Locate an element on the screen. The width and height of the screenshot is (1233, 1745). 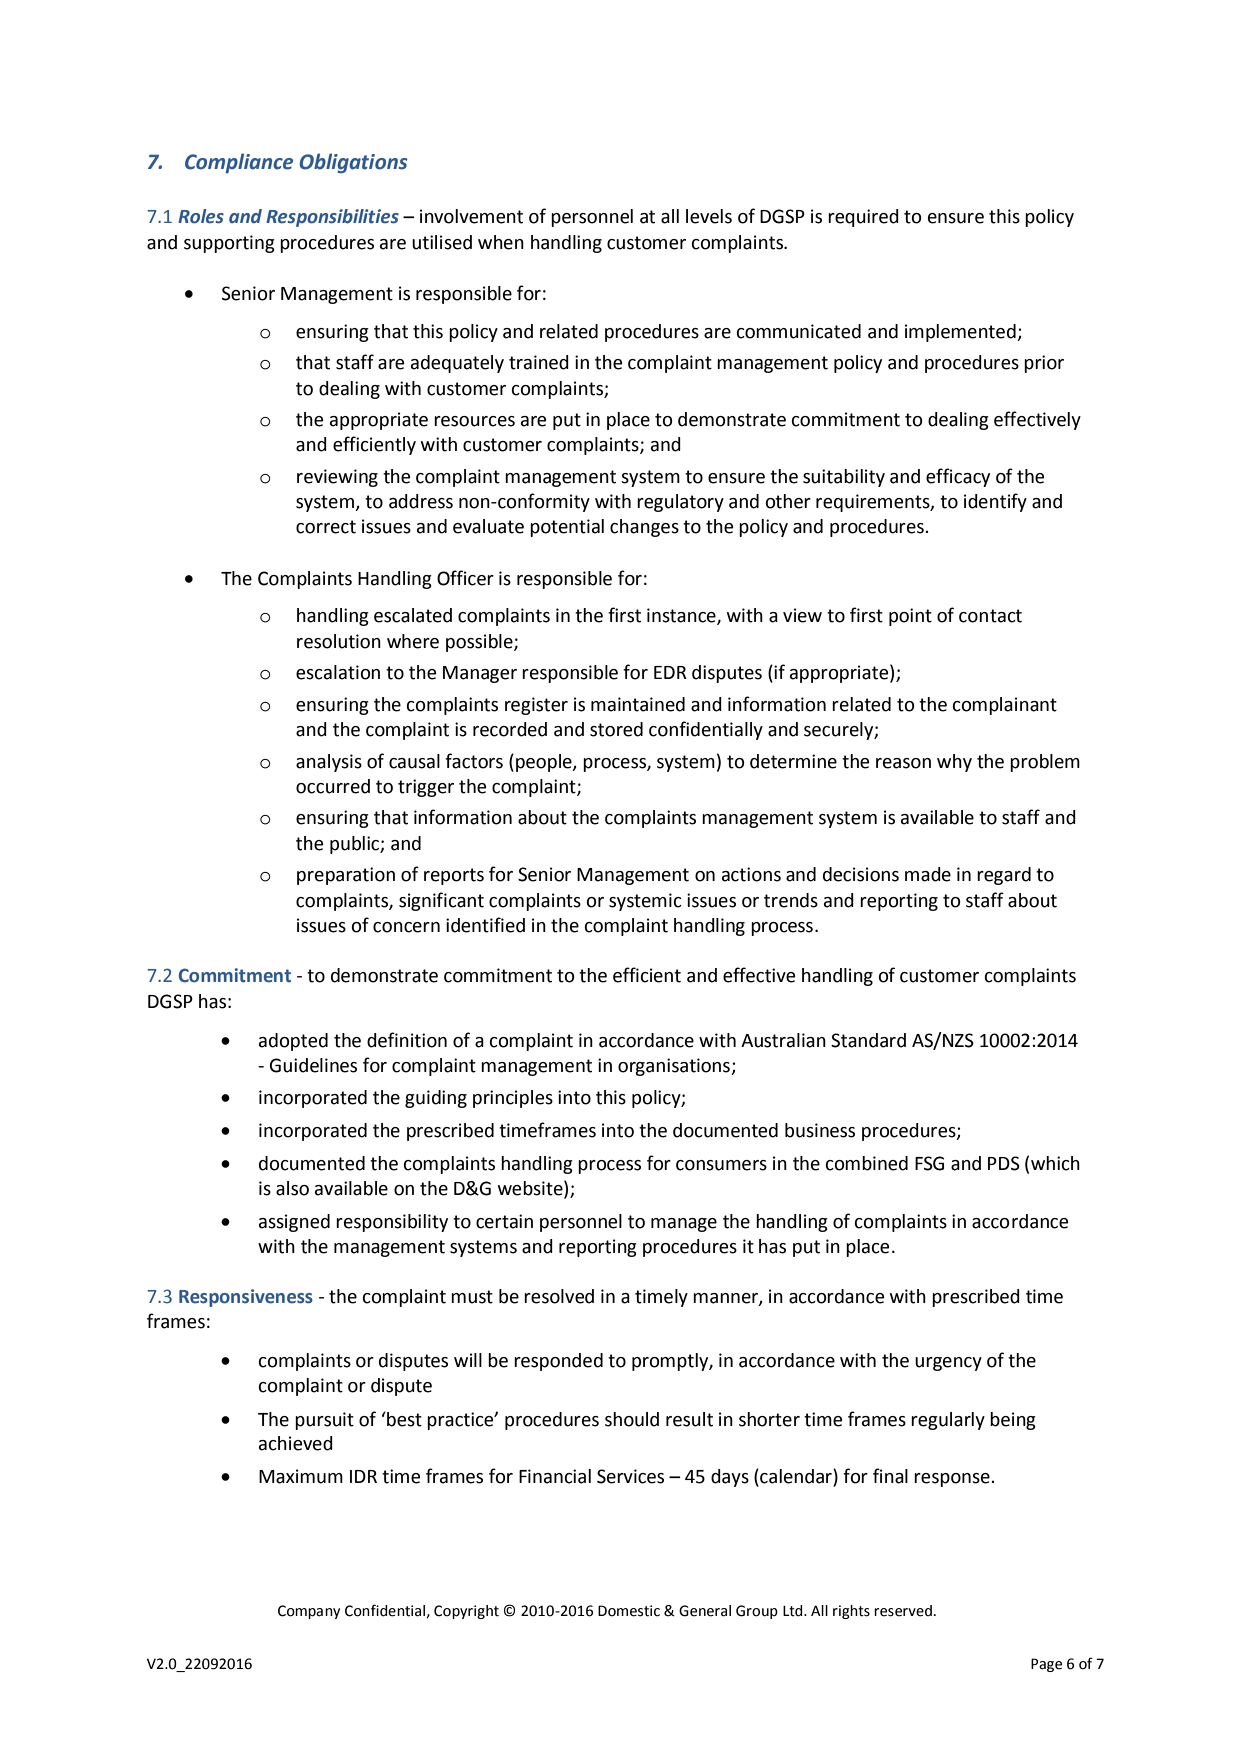
analysis is located at coordinates (329, 763).
